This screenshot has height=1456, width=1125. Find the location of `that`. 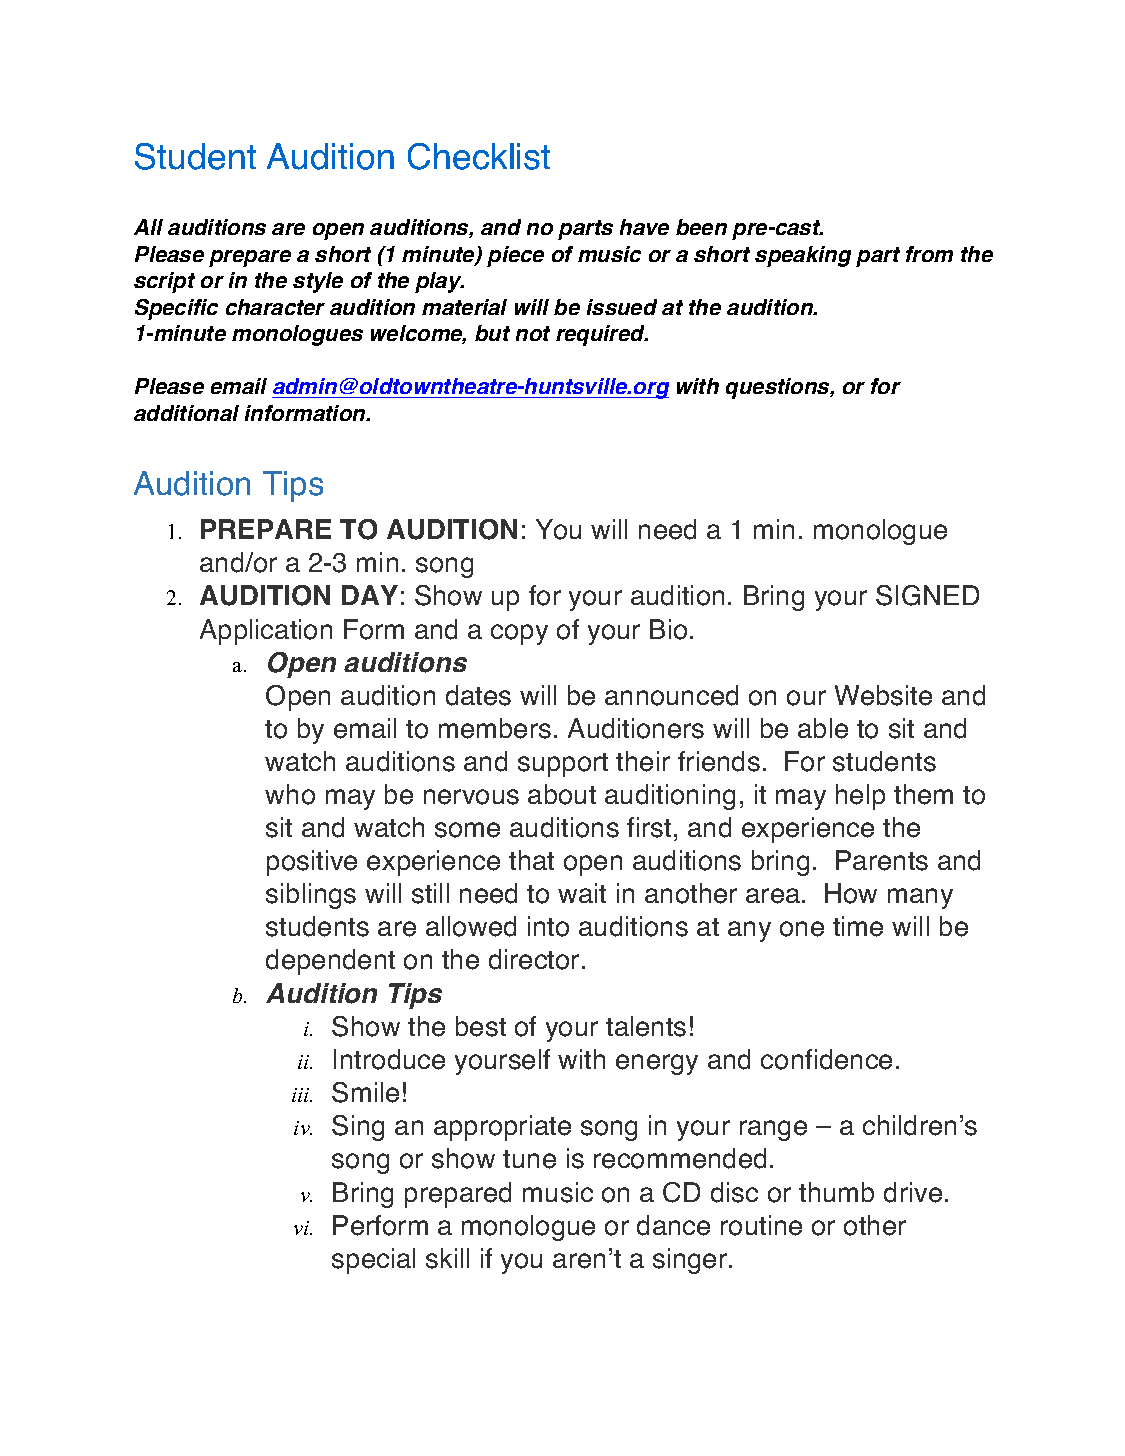

that is located at coordinates (531, 860).
